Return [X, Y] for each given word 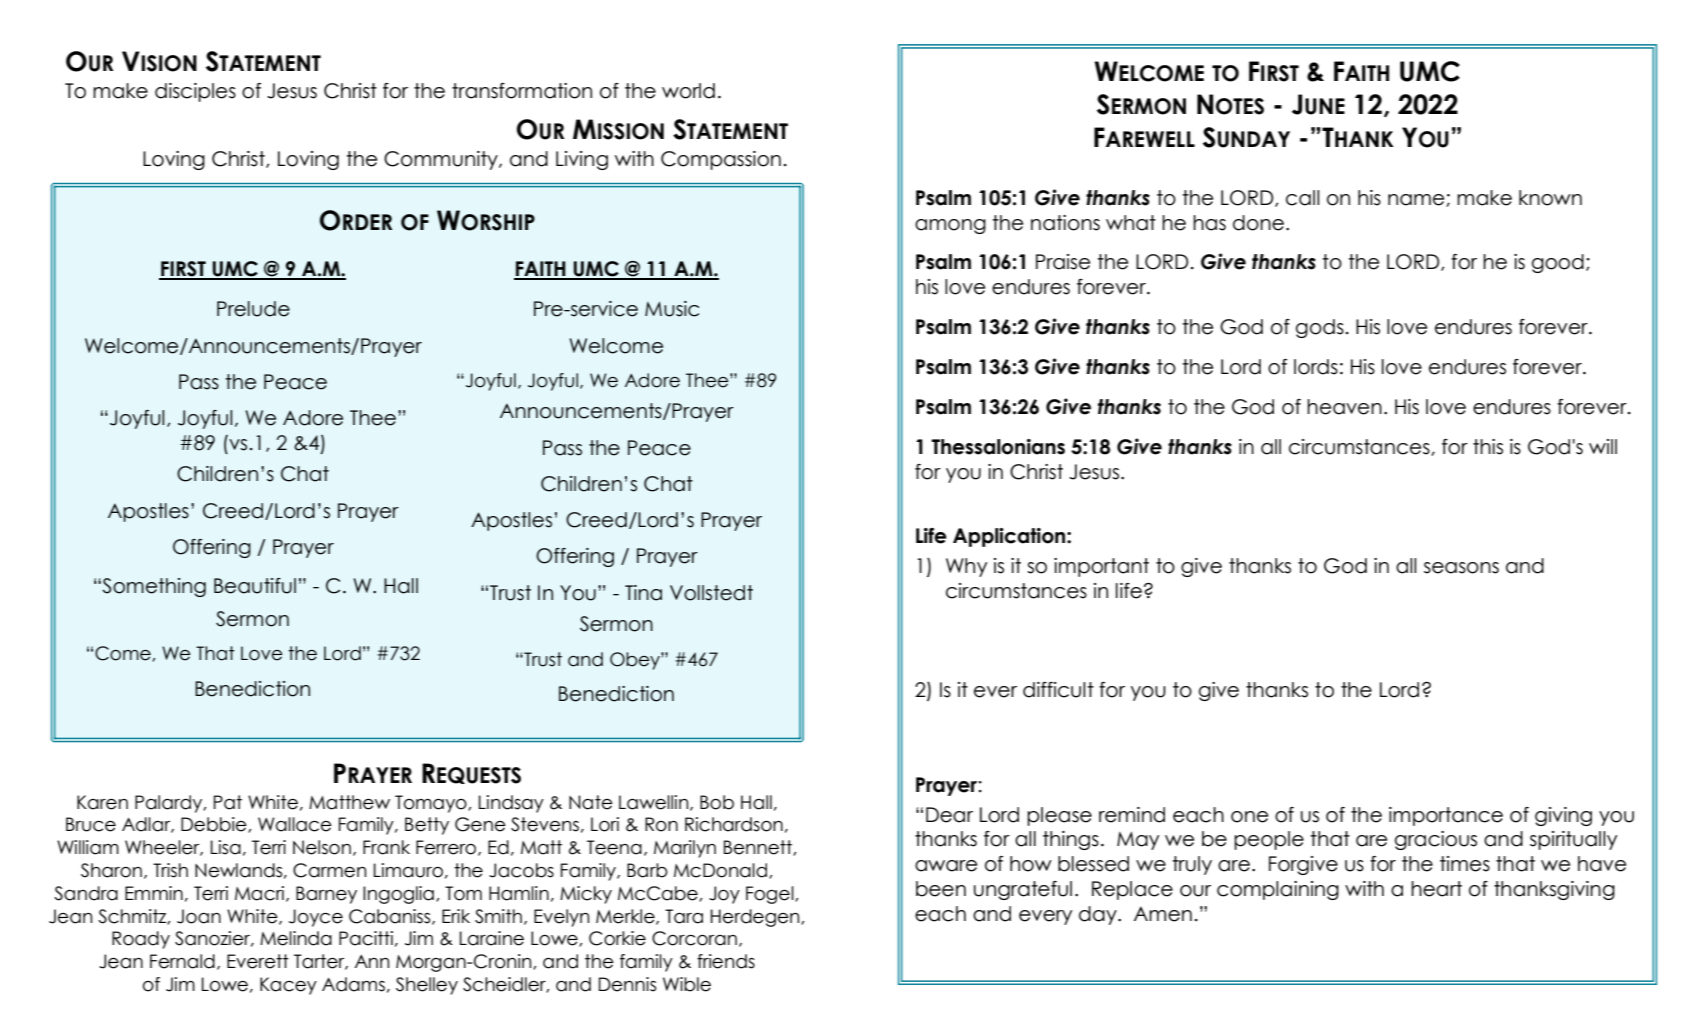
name [1417, 200]
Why [966, 567]
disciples [195, 92]
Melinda [296, 938]
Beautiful [255, 586]
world [688, 91]
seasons [1461, 568]
